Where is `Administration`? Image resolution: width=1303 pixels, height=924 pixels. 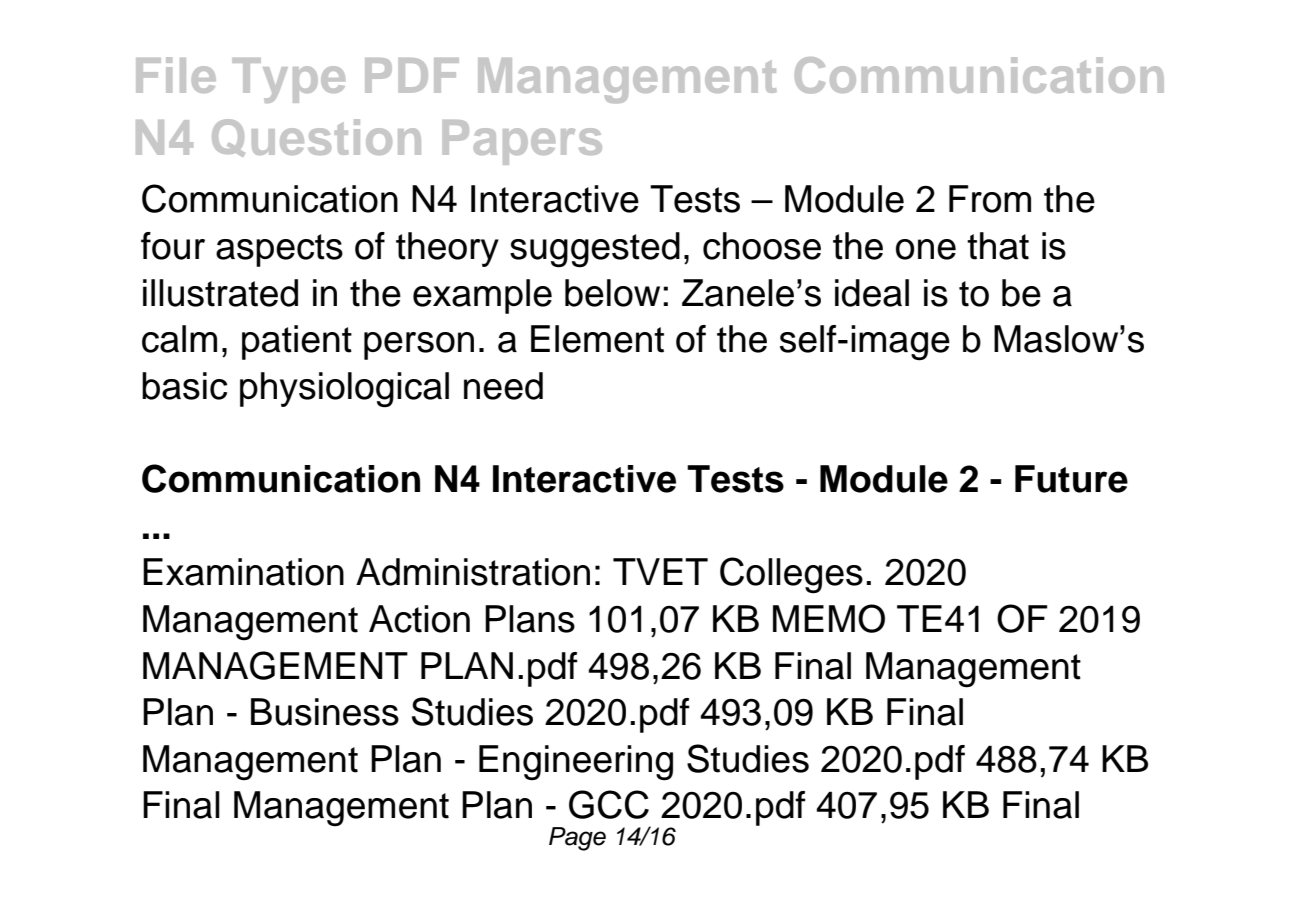 Administration is located at coordinates (473, 572).
